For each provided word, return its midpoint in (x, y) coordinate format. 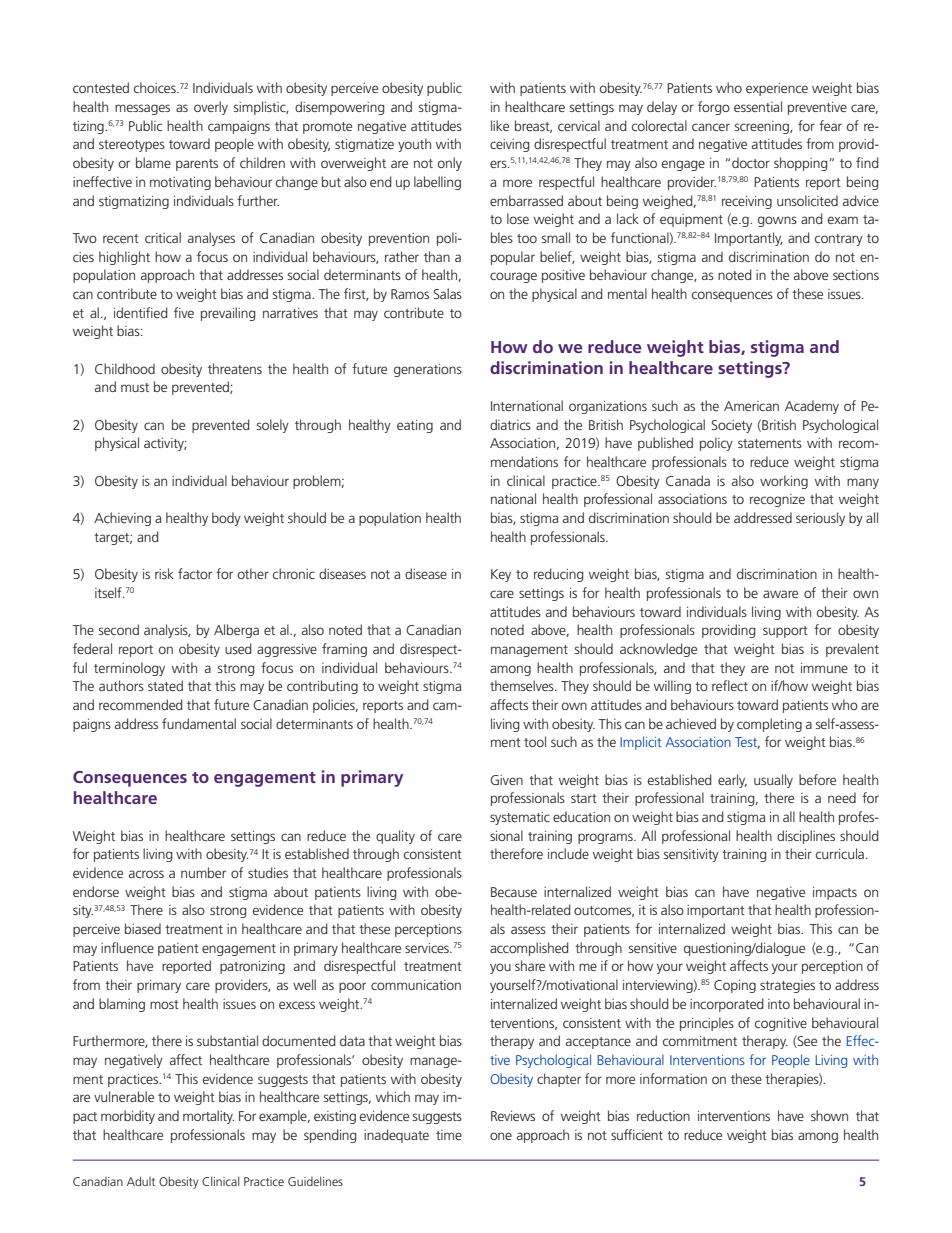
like (500, 125)
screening (762, 127)
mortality (208, 1117)
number (203, 872)
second (118, 629)
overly (211, 108)
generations (428, 370)
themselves (523, 685)
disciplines (806, 837)
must (135, 387)
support (785, 632)
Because (514, 892)
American (751, 406)
